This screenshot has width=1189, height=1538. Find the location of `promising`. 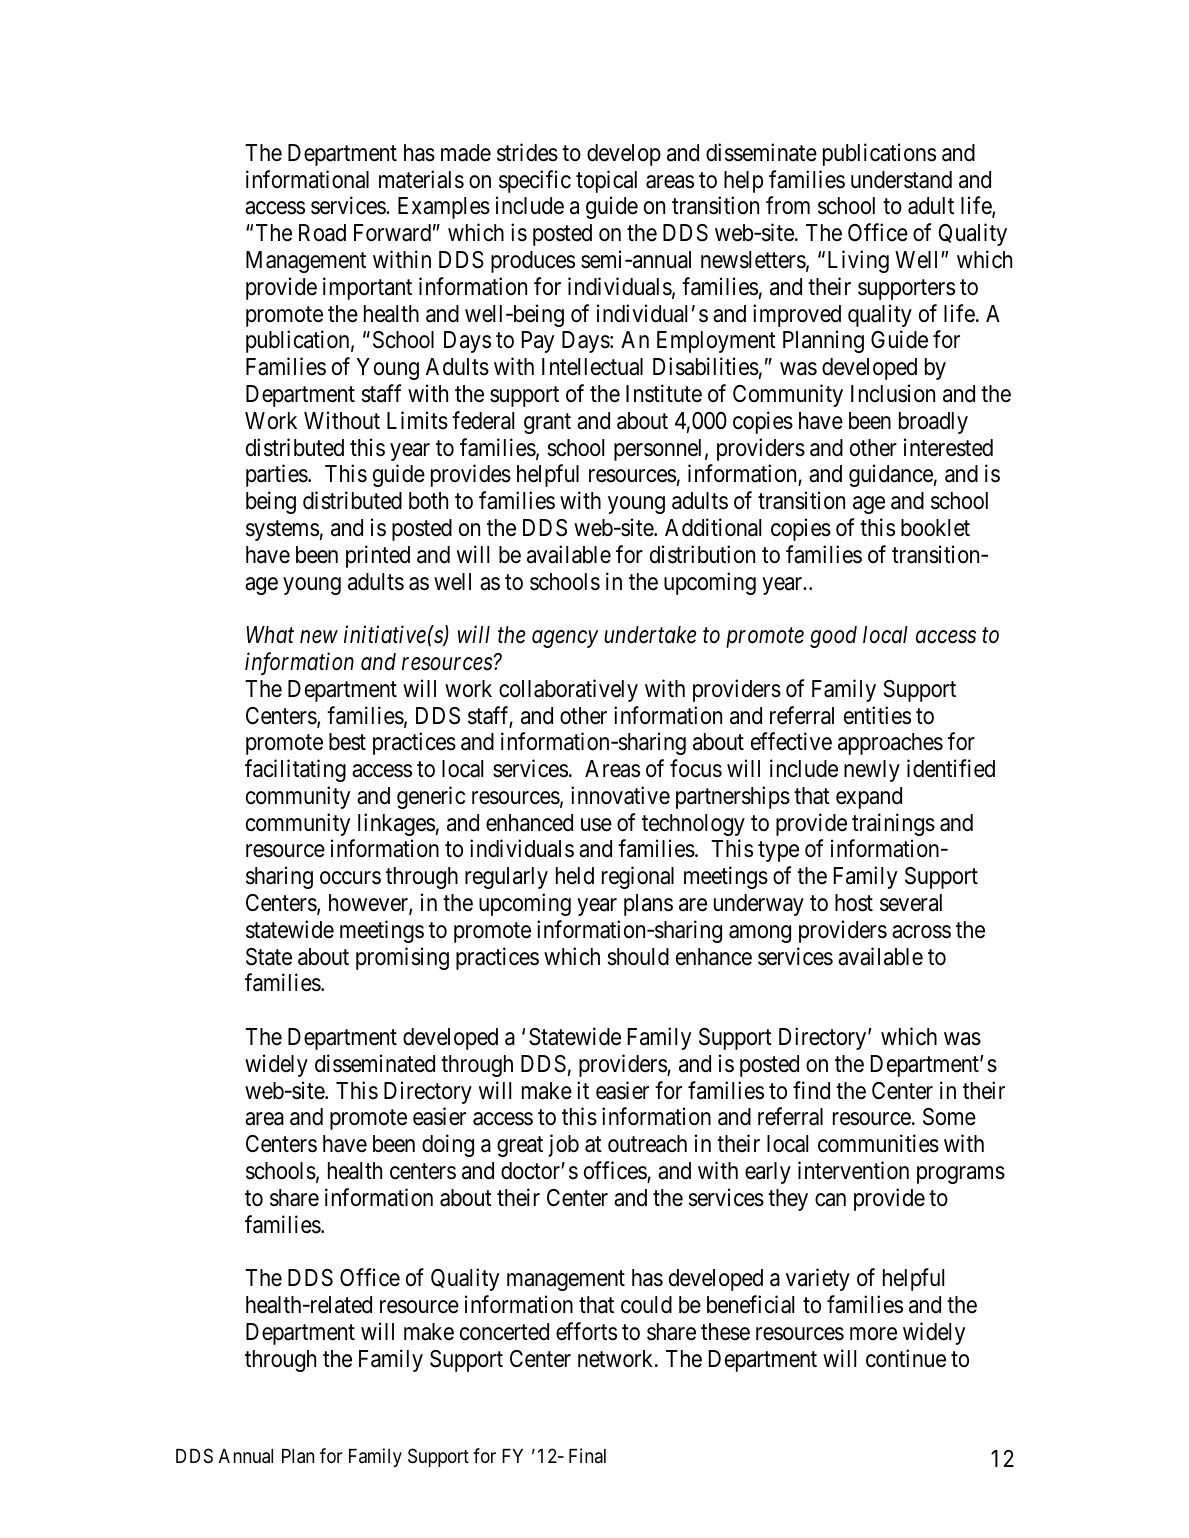

promising is located at coordinates (402, 958).
